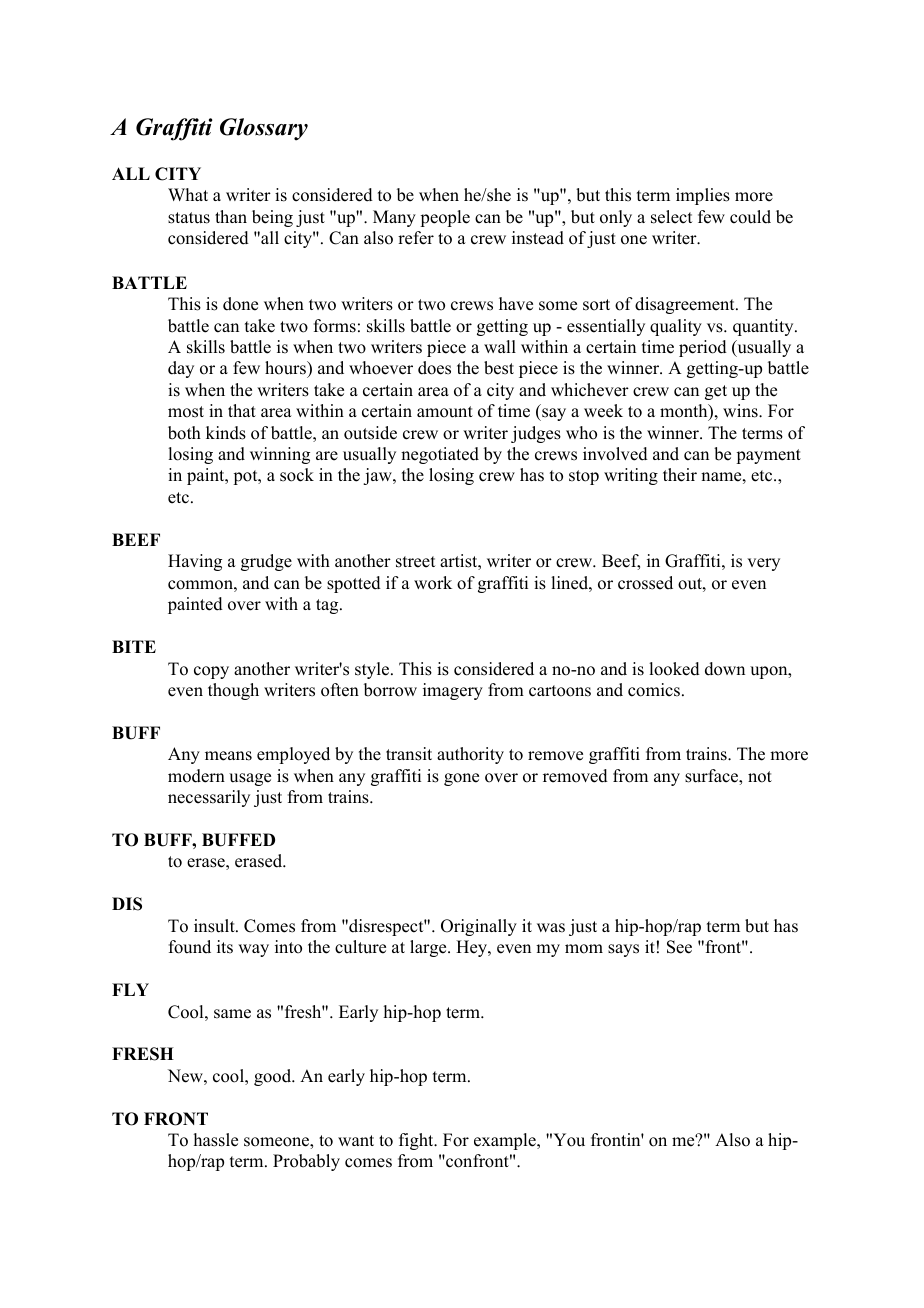  What do you see at coordinates (445, 218) in the document?
I see `people` at bounding box center [445, 218].
